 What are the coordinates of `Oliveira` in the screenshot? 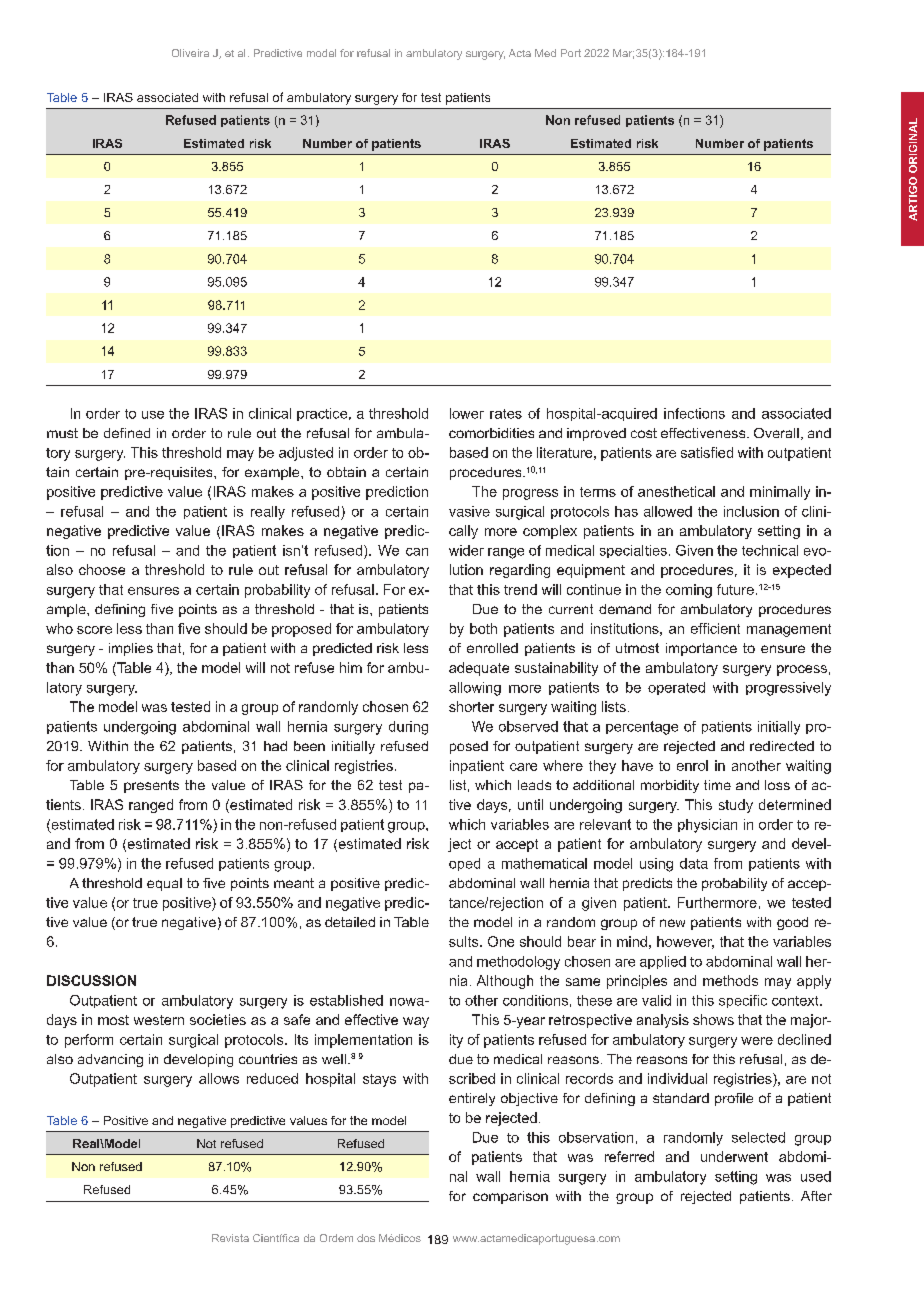 It's located at (190, 53).
